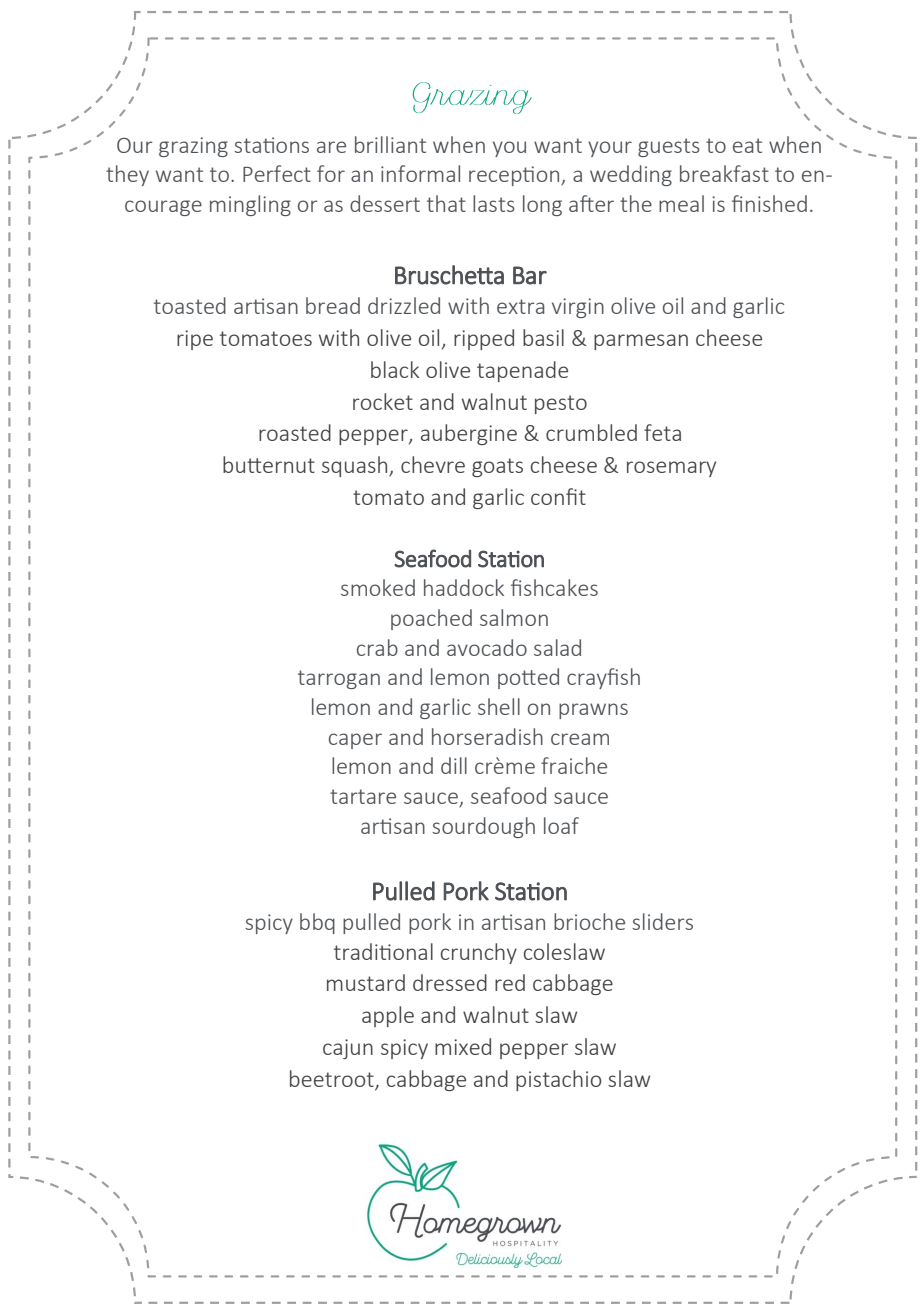 Image resolution: width=924 pixels, height=1313 pixels. I want to click on butternut, so click(269, 464).
